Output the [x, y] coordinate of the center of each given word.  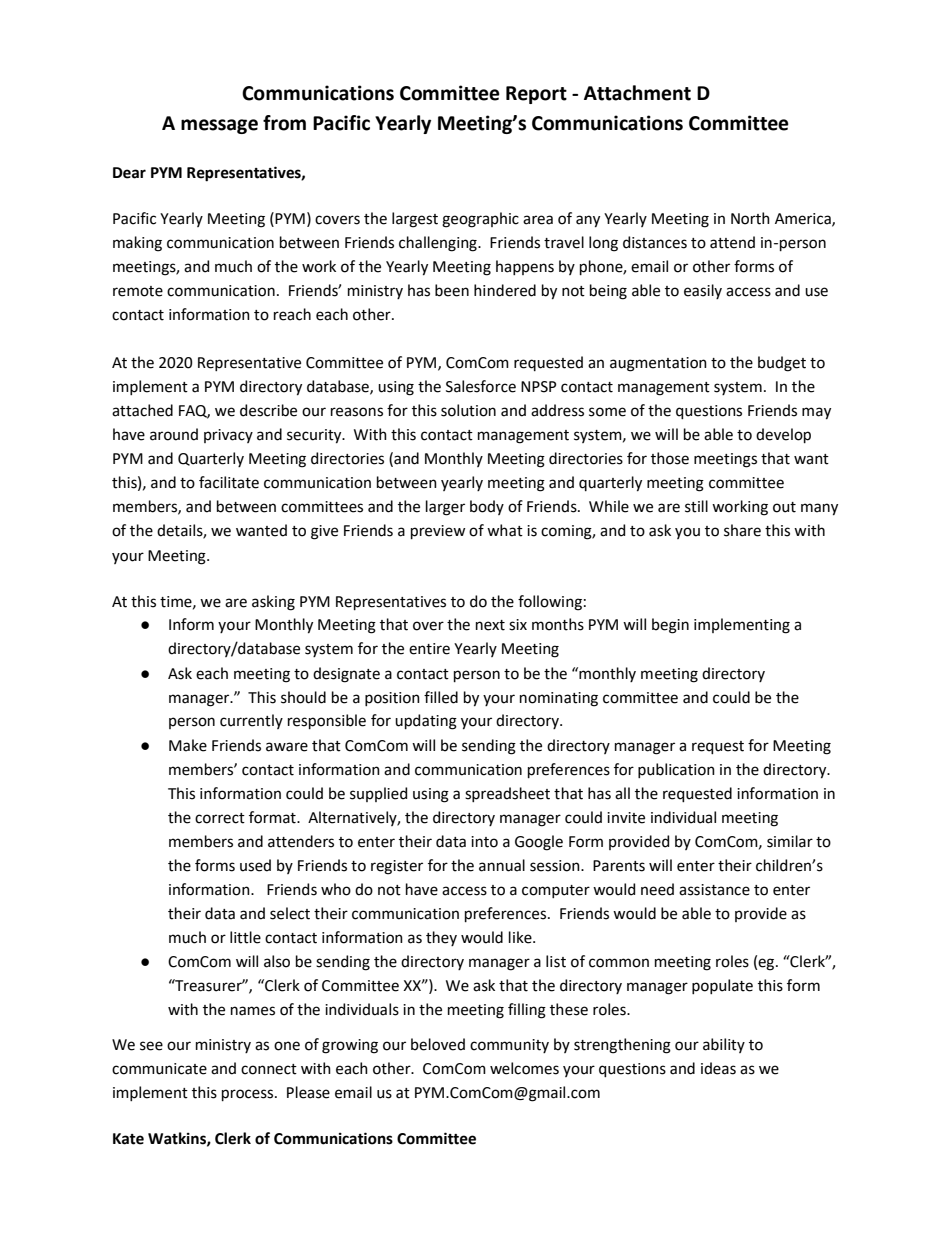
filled [441, 697]
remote [138, 291]
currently [251, 721]
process [249, 1095]
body [487, 507]
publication [676, 770]
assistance [714, 890]
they [441, 938]
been [452, 290]
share [742, 530]
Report [536, 95]
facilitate [229, 482]
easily [703, 291]
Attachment [637, 93]
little [245, 937]
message [219, 126]
